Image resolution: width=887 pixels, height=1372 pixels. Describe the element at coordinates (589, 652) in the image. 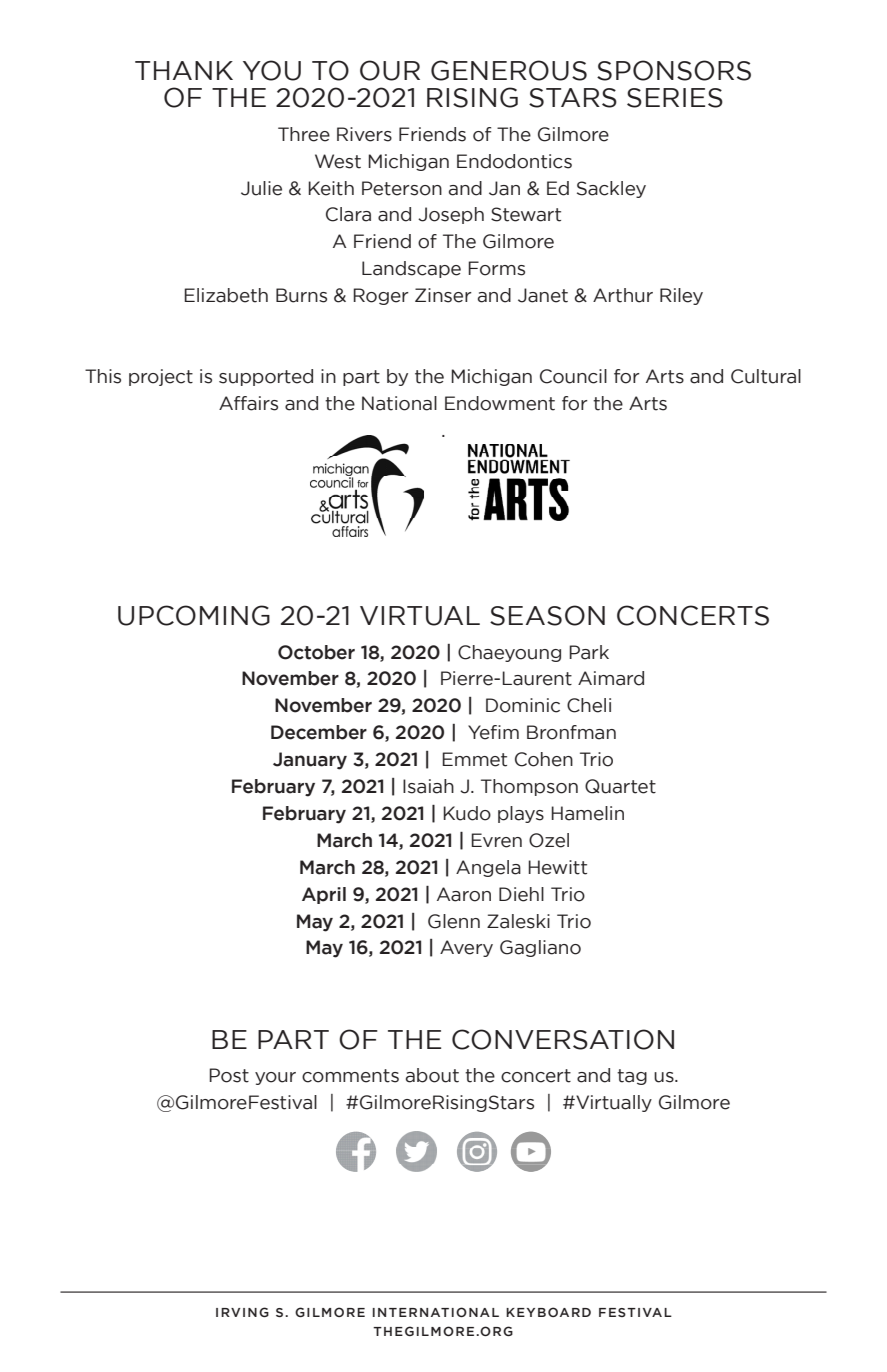

I see `Park` at that location.
